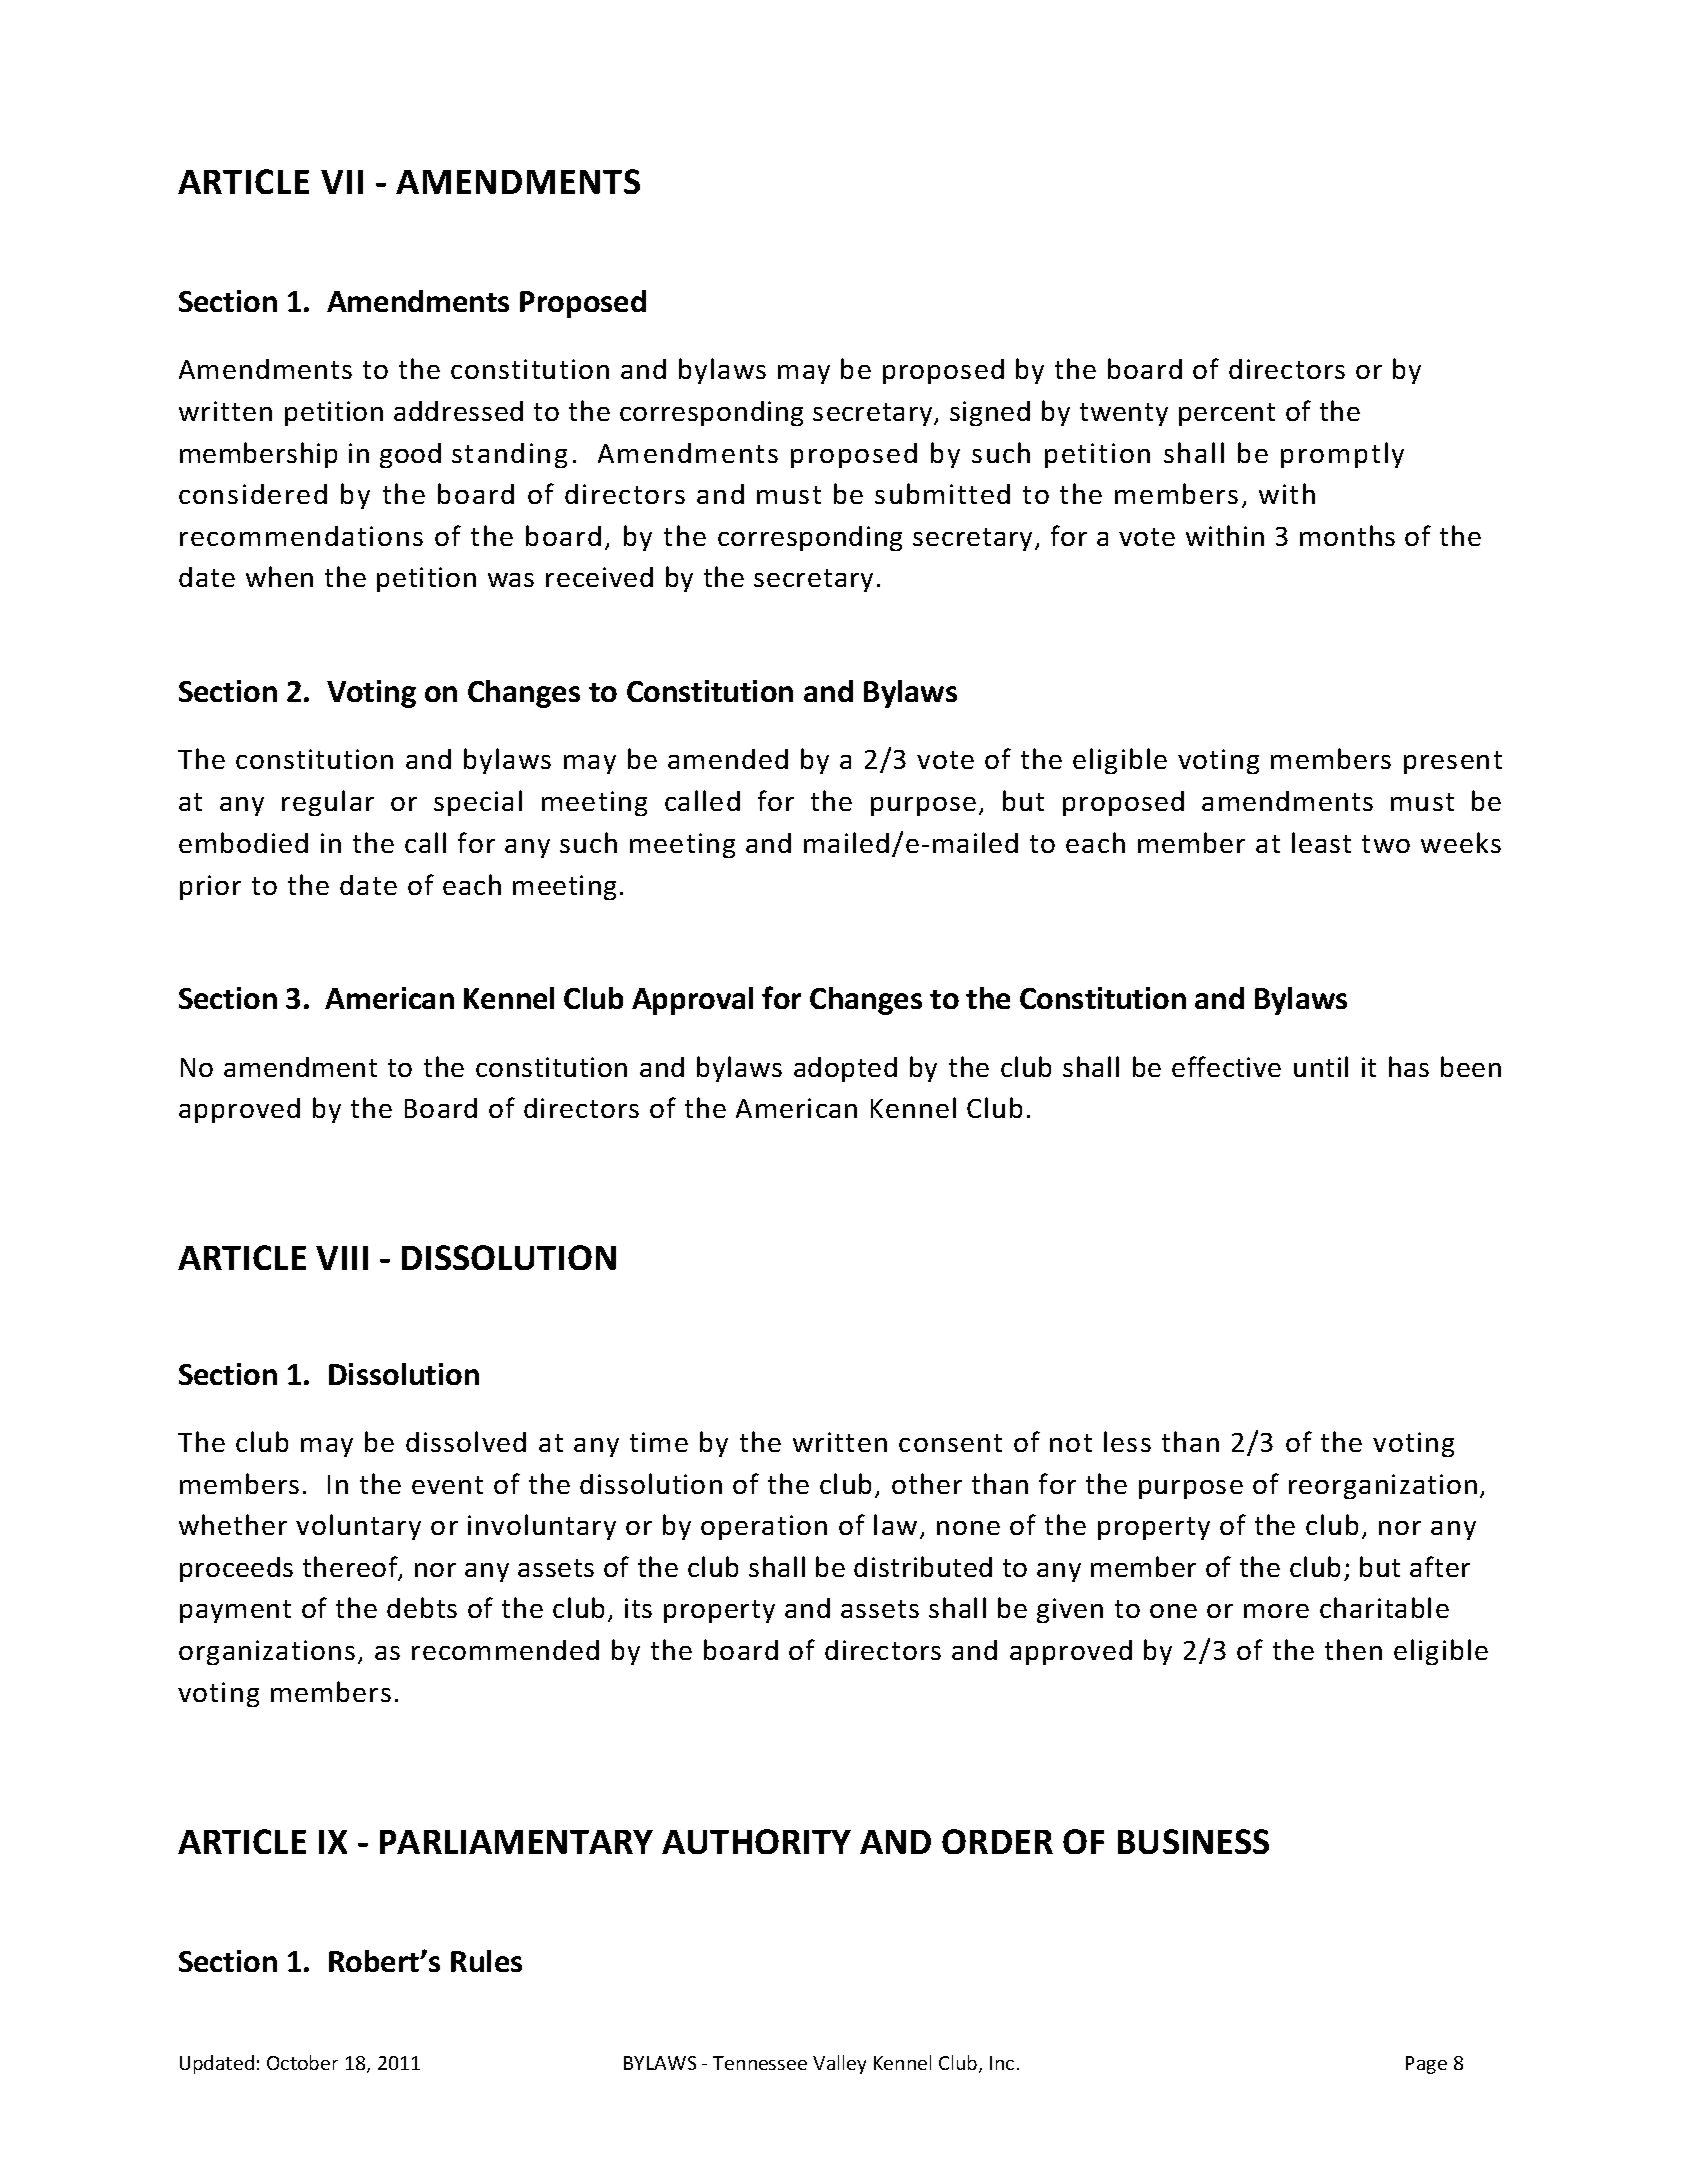  What do you see at coordinates (302, 2062) in the screenshot?
I see `October` at bounding box center [302, 2062].
